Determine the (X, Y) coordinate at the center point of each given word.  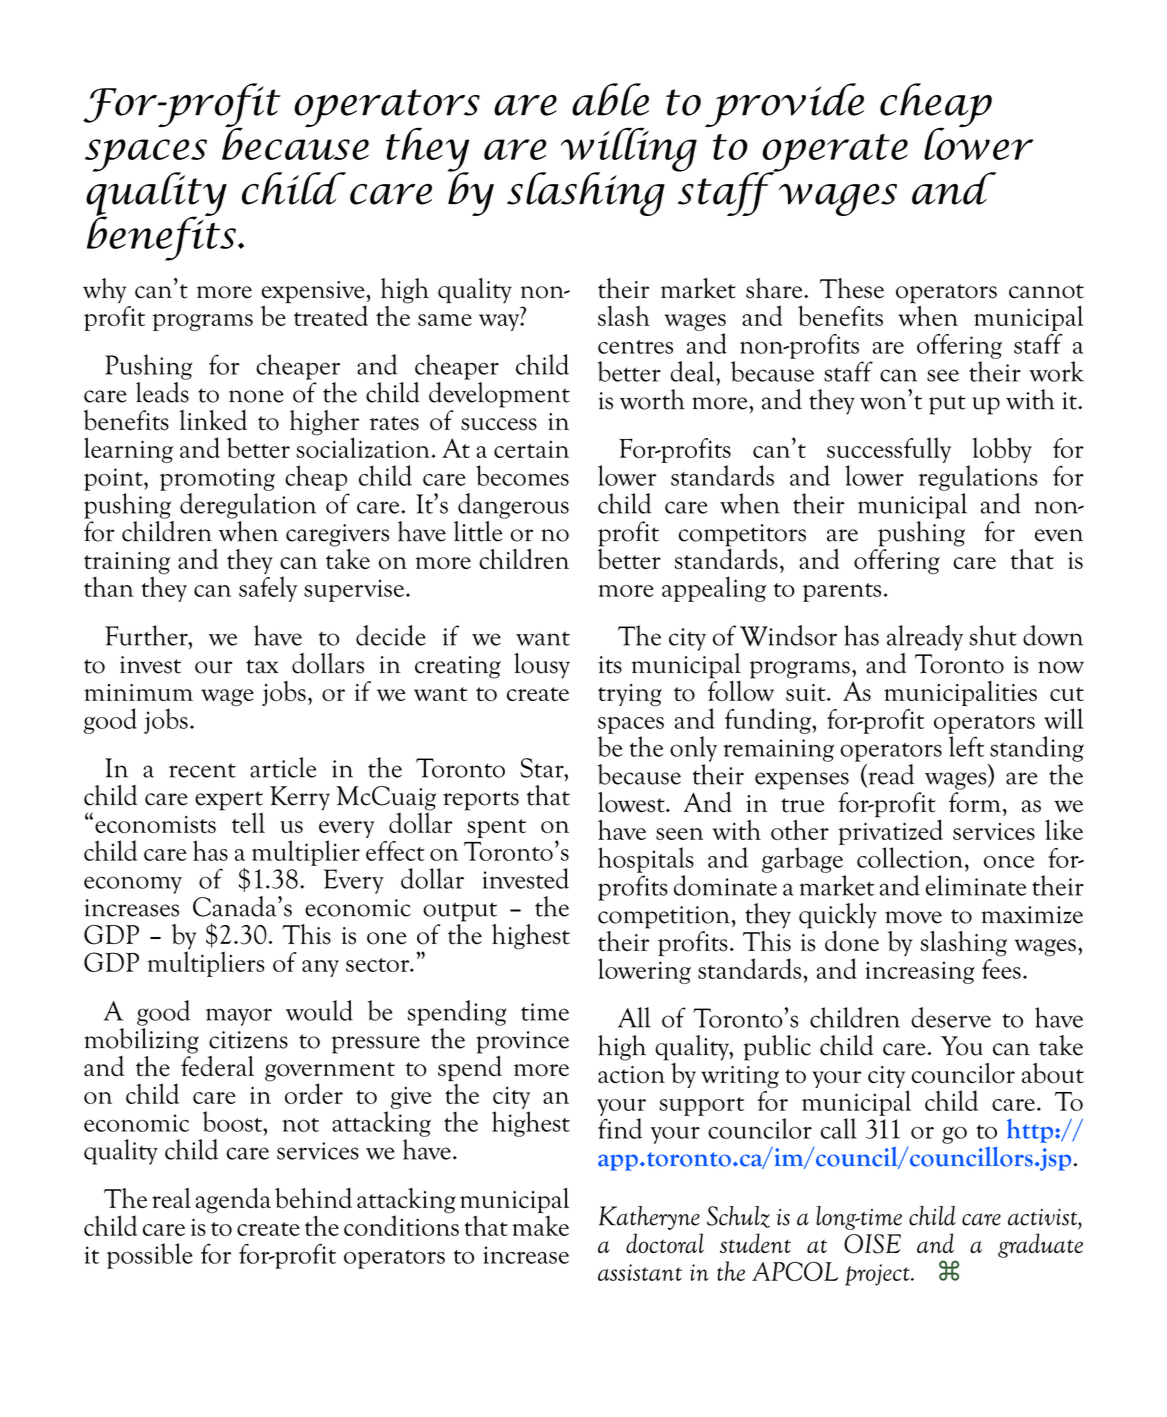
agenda (233, 1200)
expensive (314, 293)
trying (630, 695)
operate (835, 154)
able (610, 99)
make (540, 1225)
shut (993, 635)
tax (262, 666)
